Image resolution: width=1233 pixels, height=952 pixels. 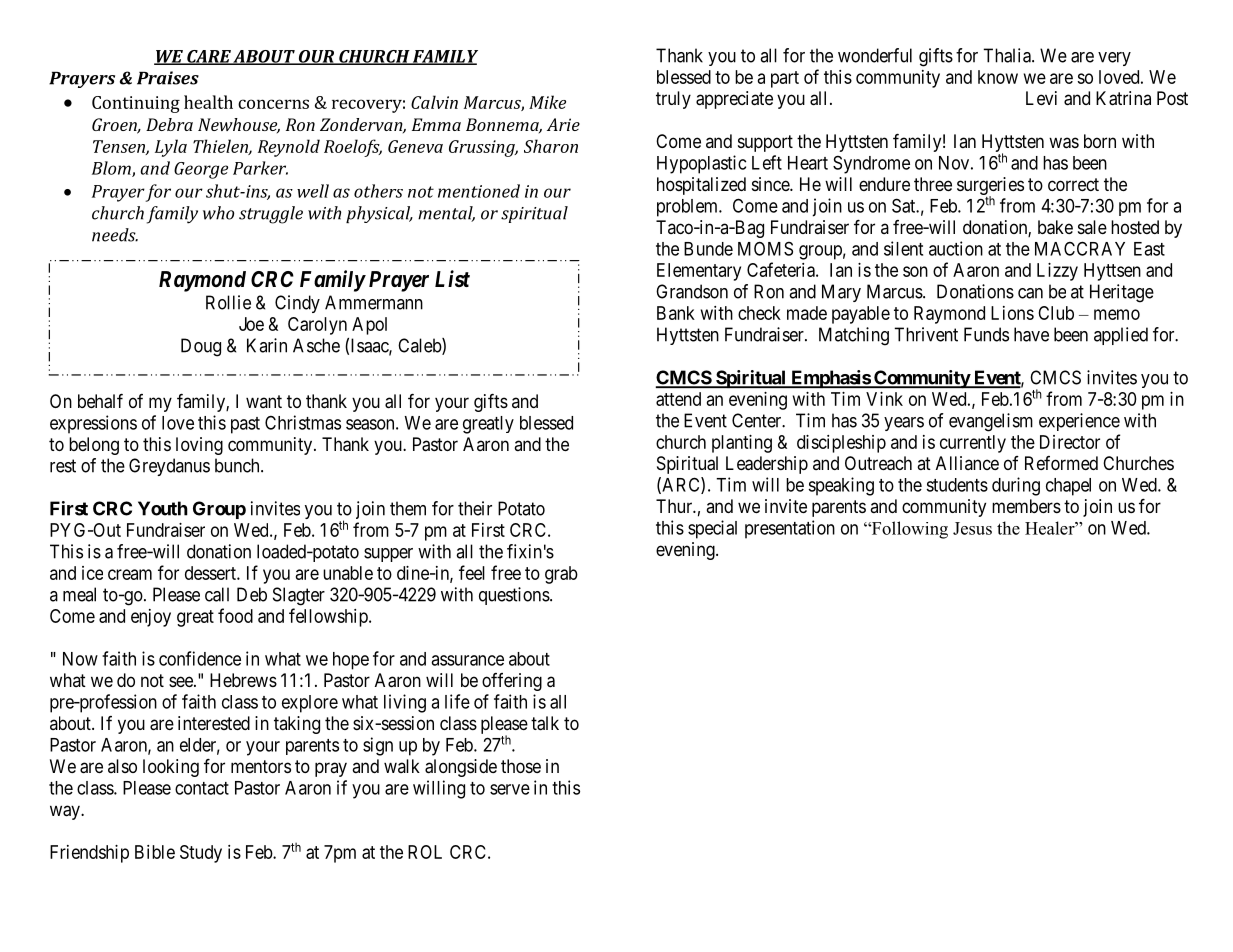 What do you see at coordinates (512, 682) in the document?
I see `offering` at bounding box center [512, 682].
